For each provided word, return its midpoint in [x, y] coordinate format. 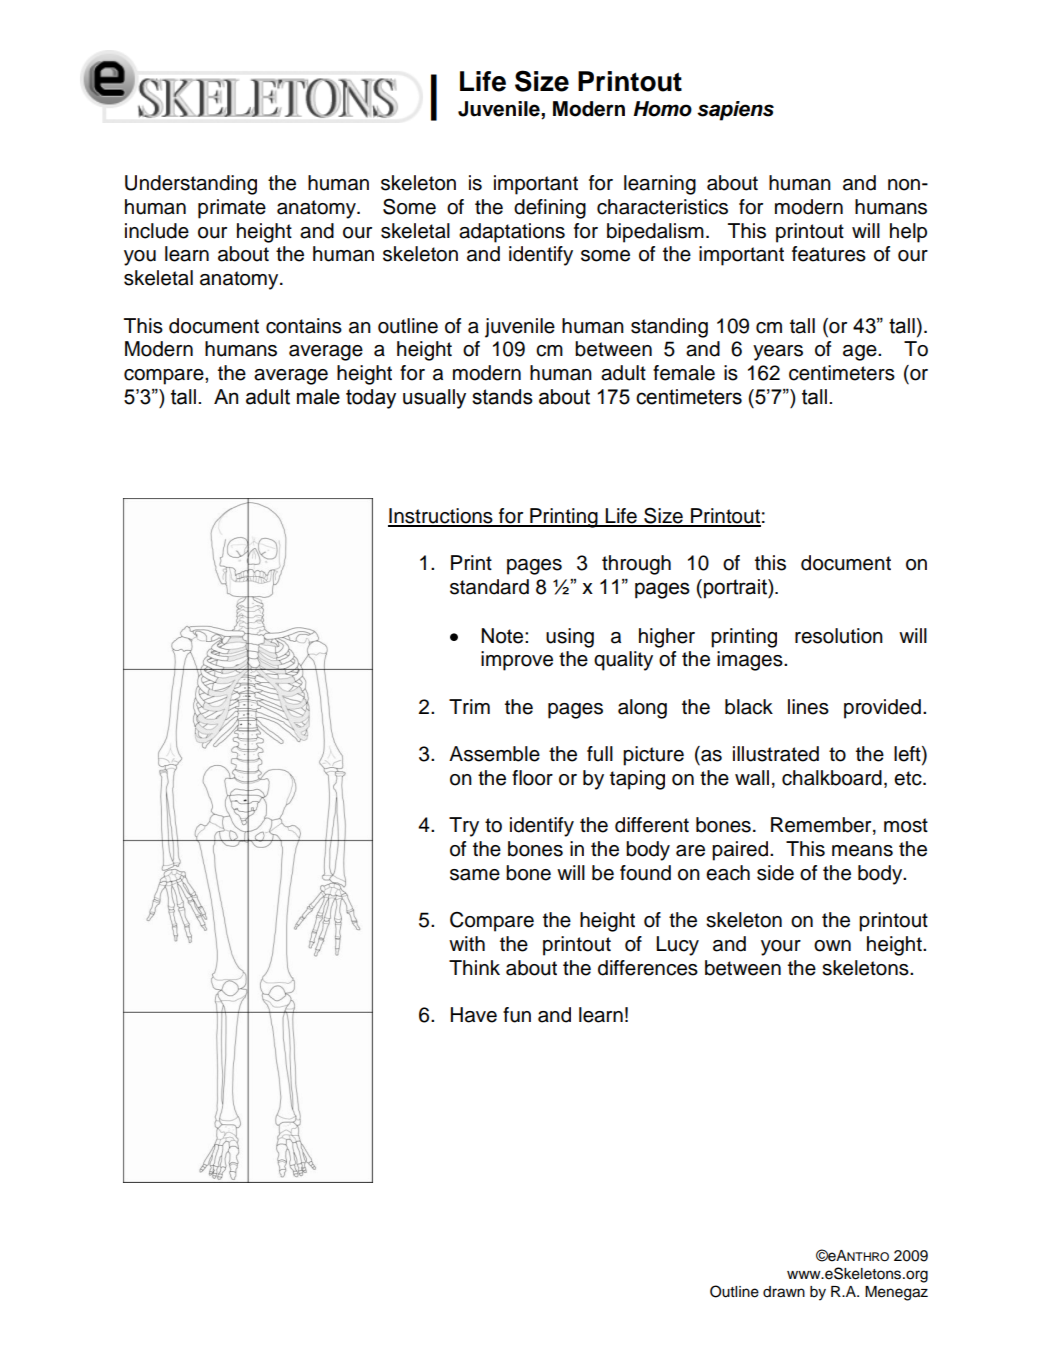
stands [502, 397]
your [781, 948]
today [371, 399]
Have [474, 1015]
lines [808, 707]
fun [517, 1015]
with [467, 943]
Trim [469, 706]
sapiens [735, 111]
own [832, 946]
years [778, 353]
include [157, 231]
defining [550, 209]
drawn [784, 1292]
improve [517, 661]
